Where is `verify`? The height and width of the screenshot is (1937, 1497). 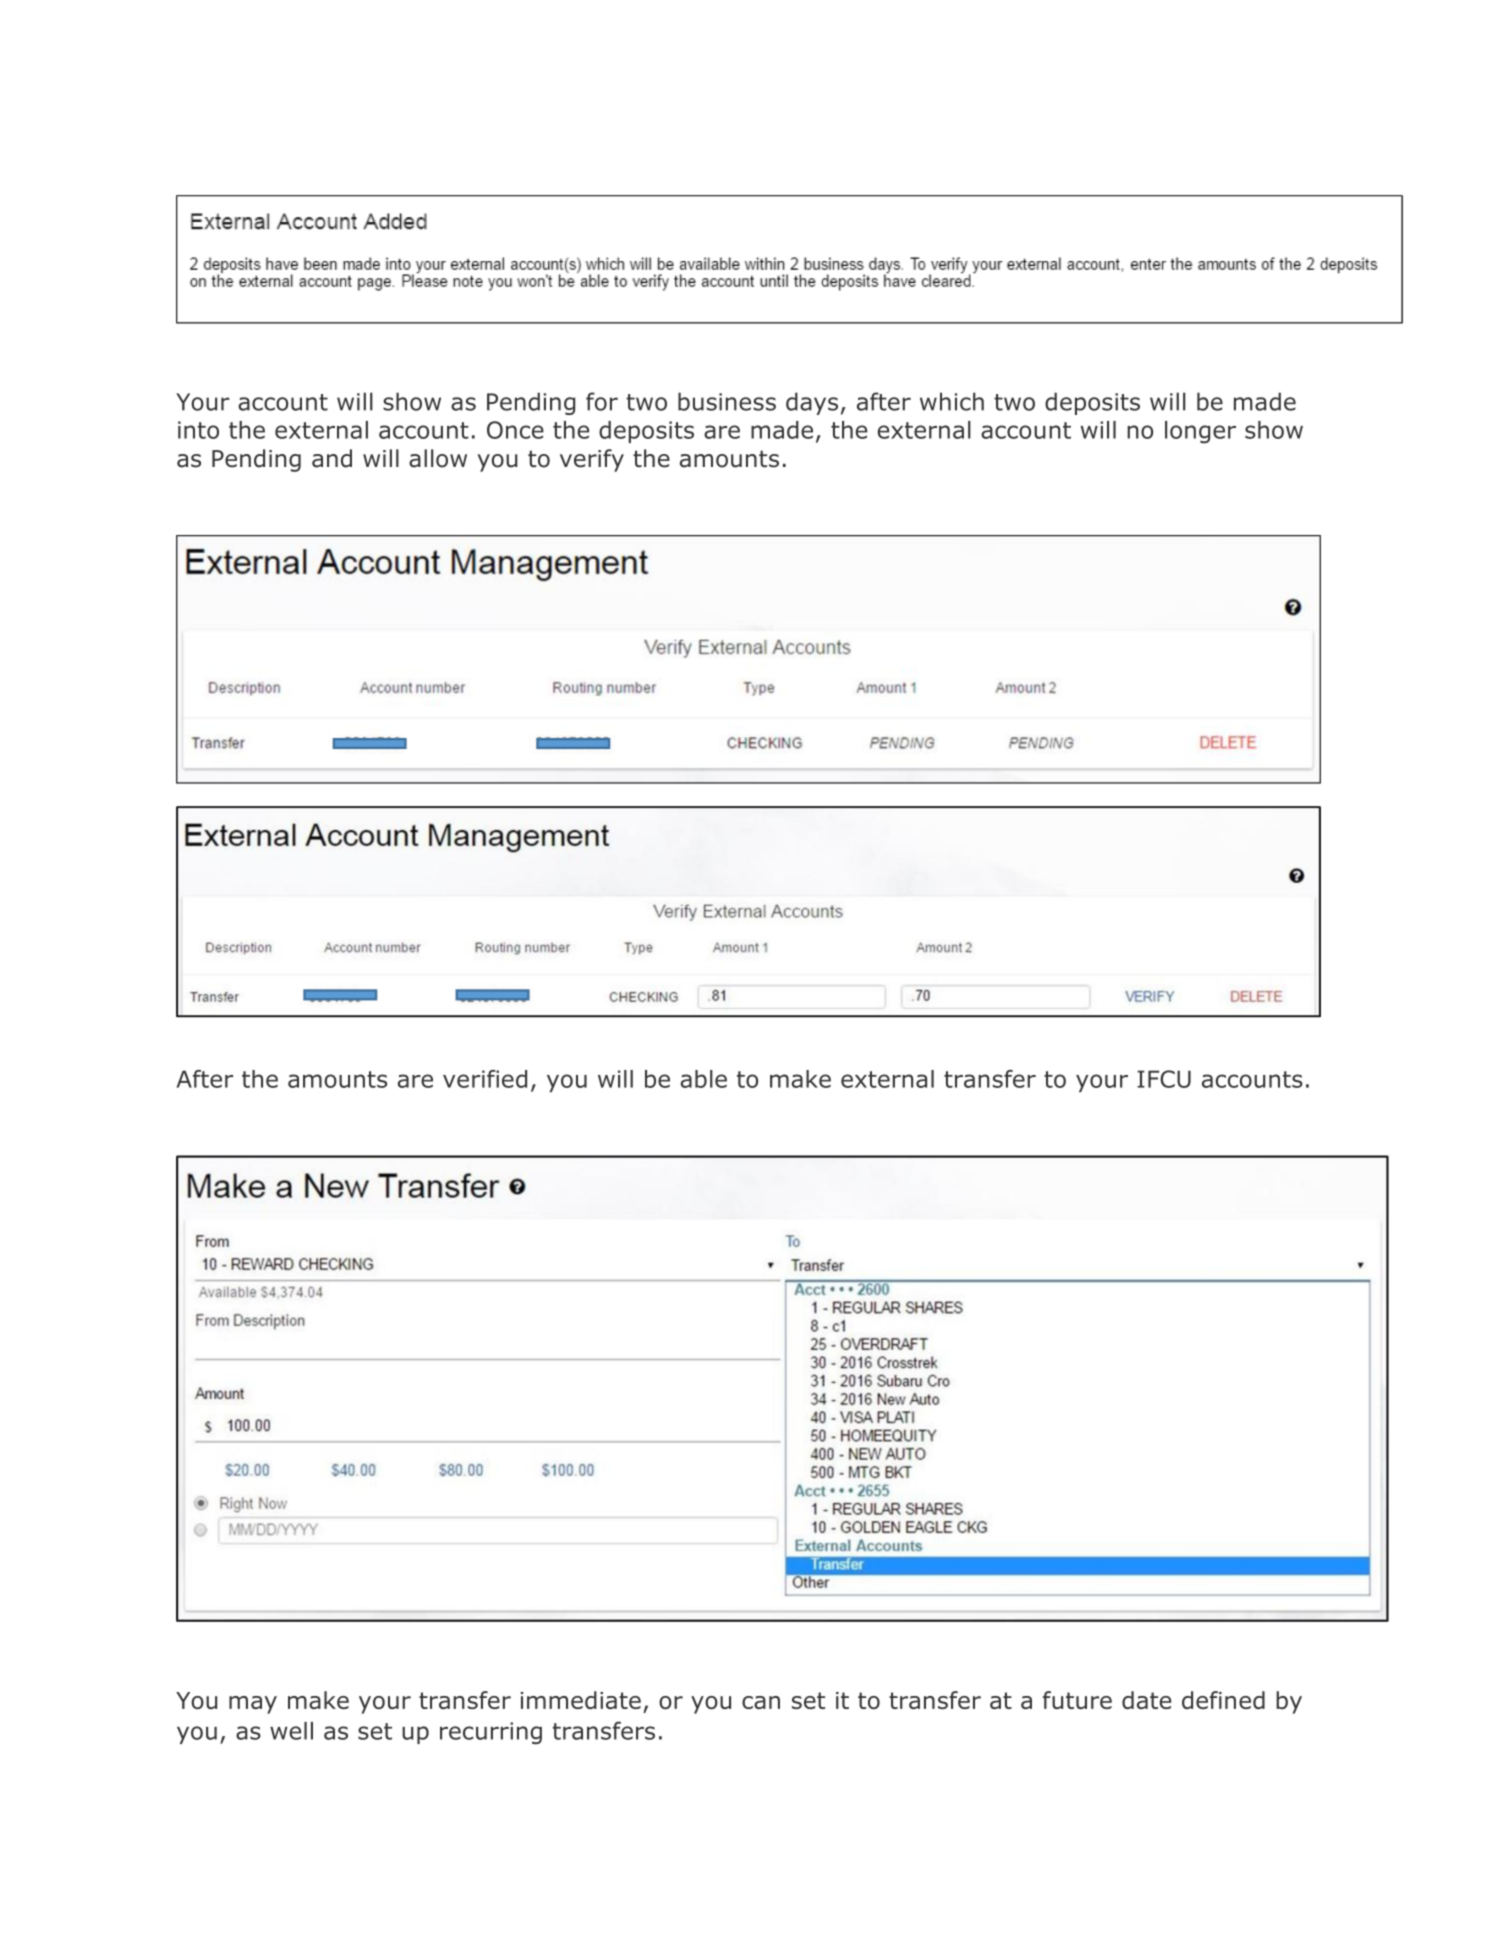 verify is located at coordinates (592, 460).
